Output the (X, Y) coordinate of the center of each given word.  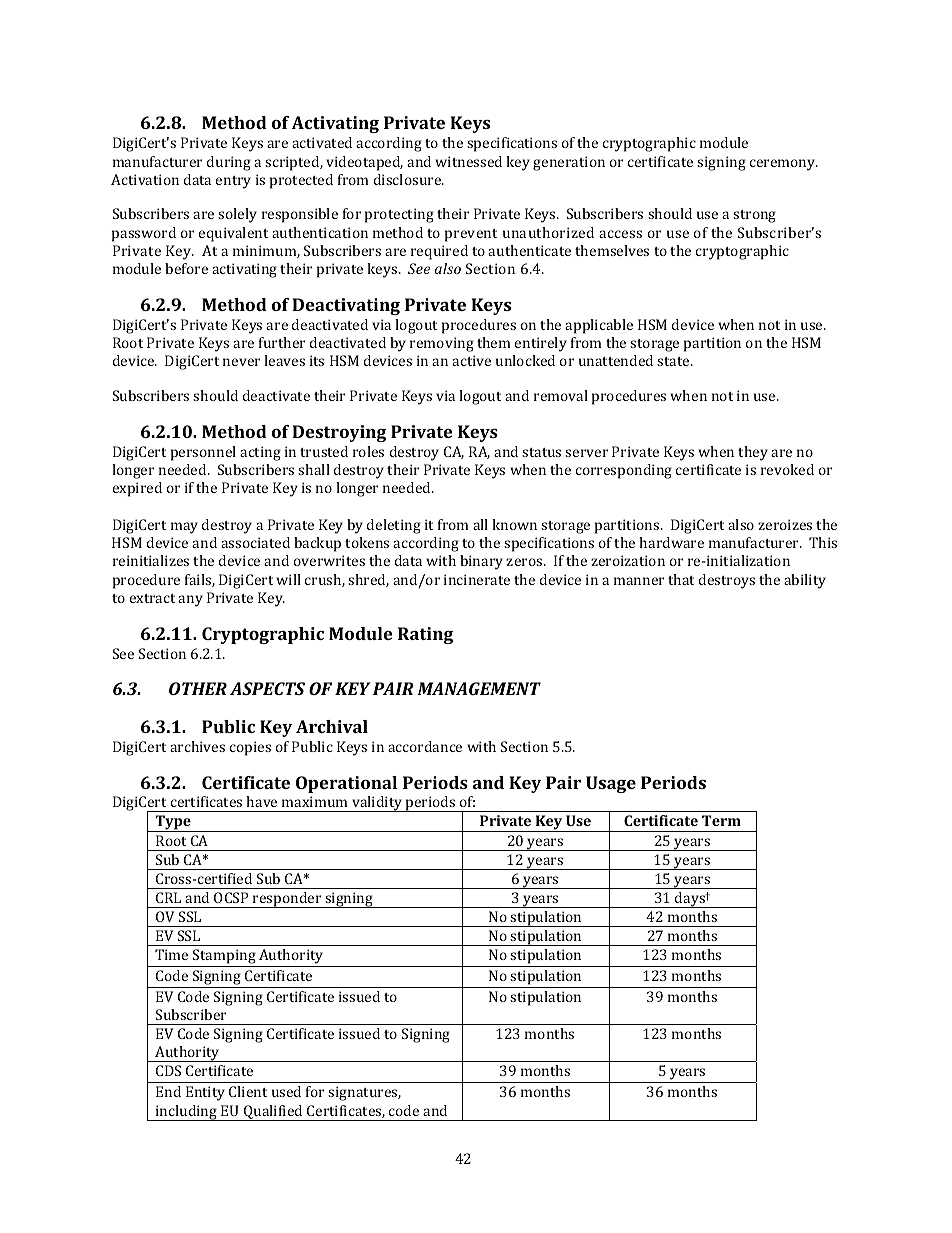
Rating (425, 635)
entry (233, 182)
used (286, 1091)
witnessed (468, 161)
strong (754, 216)
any (190, 601)
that (681, 579)
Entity (205, 1093)
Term (721, 820)
